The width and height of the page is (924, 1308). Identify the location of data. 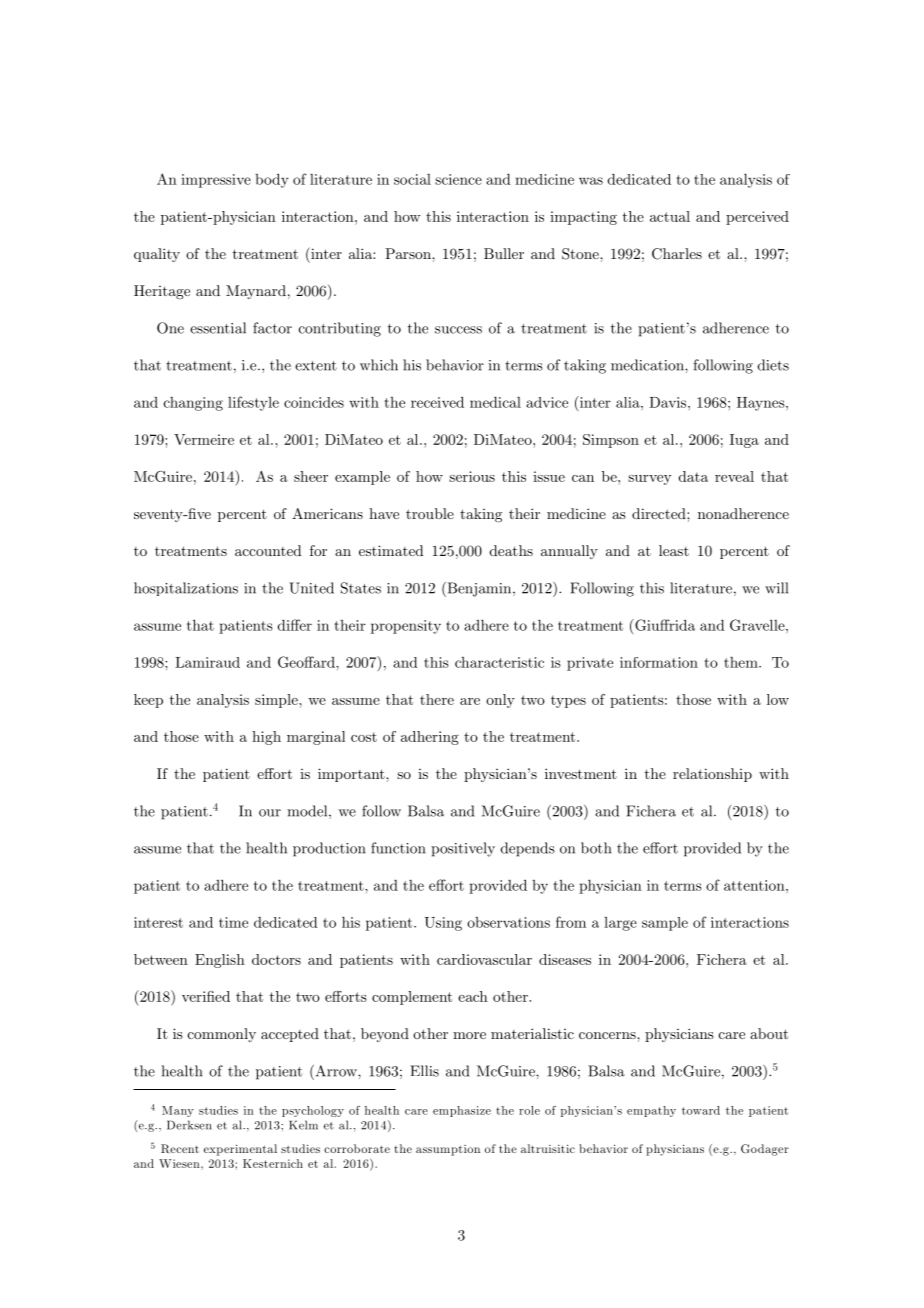
(693, 476).
